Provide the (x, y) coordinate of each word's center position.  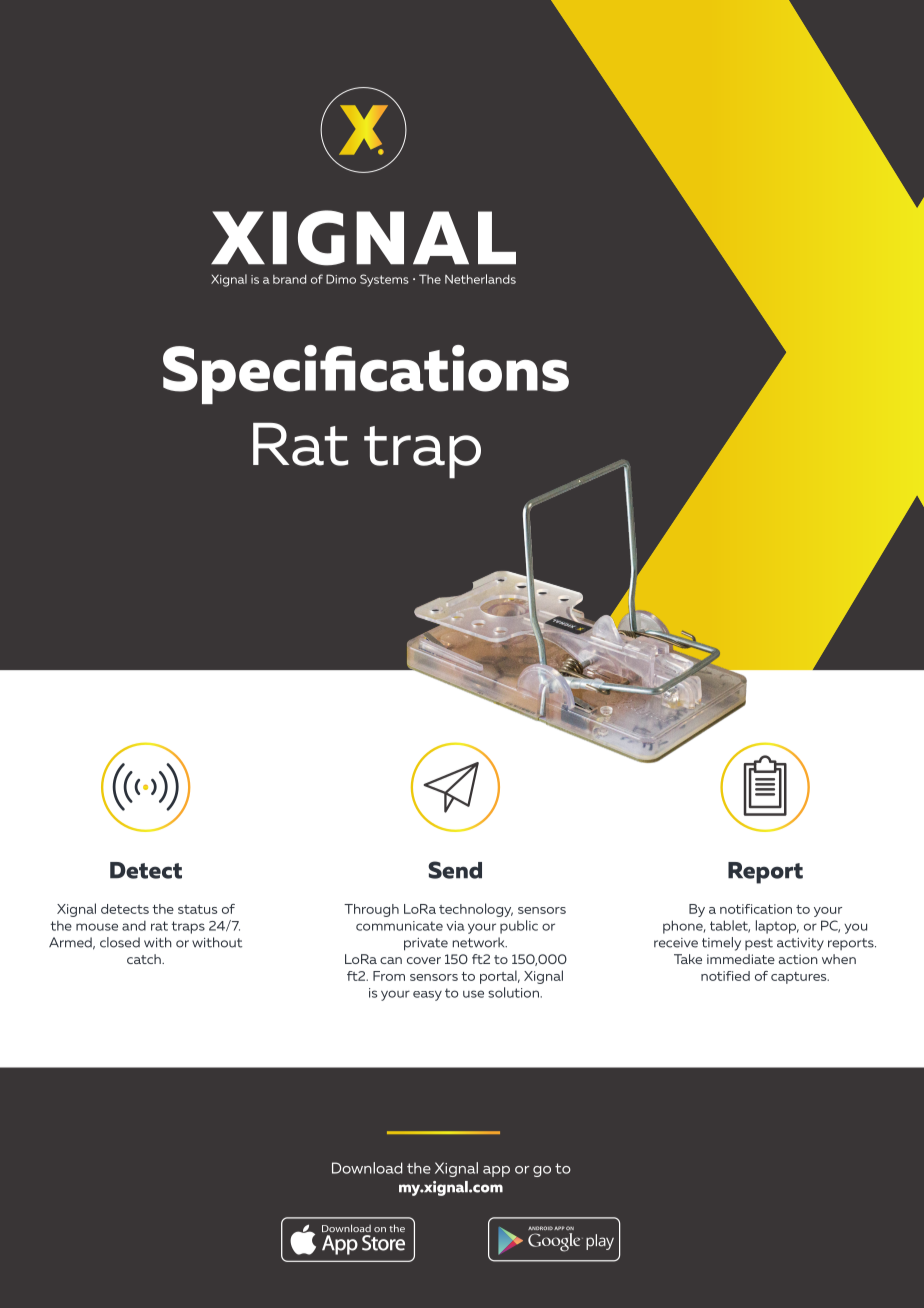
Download (367, 1168)
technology (476, 910)
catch (145, 959)
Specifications (366, 374)
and (134, 926)
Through (371, 910)
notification (756, 909)
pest (759, 944)
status (197, 909)
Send (455, 870)
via (456, 926)
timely (721, 944)
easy (427, 996)
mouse (97, 927)
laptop (777, 927)
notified (725, 976)
